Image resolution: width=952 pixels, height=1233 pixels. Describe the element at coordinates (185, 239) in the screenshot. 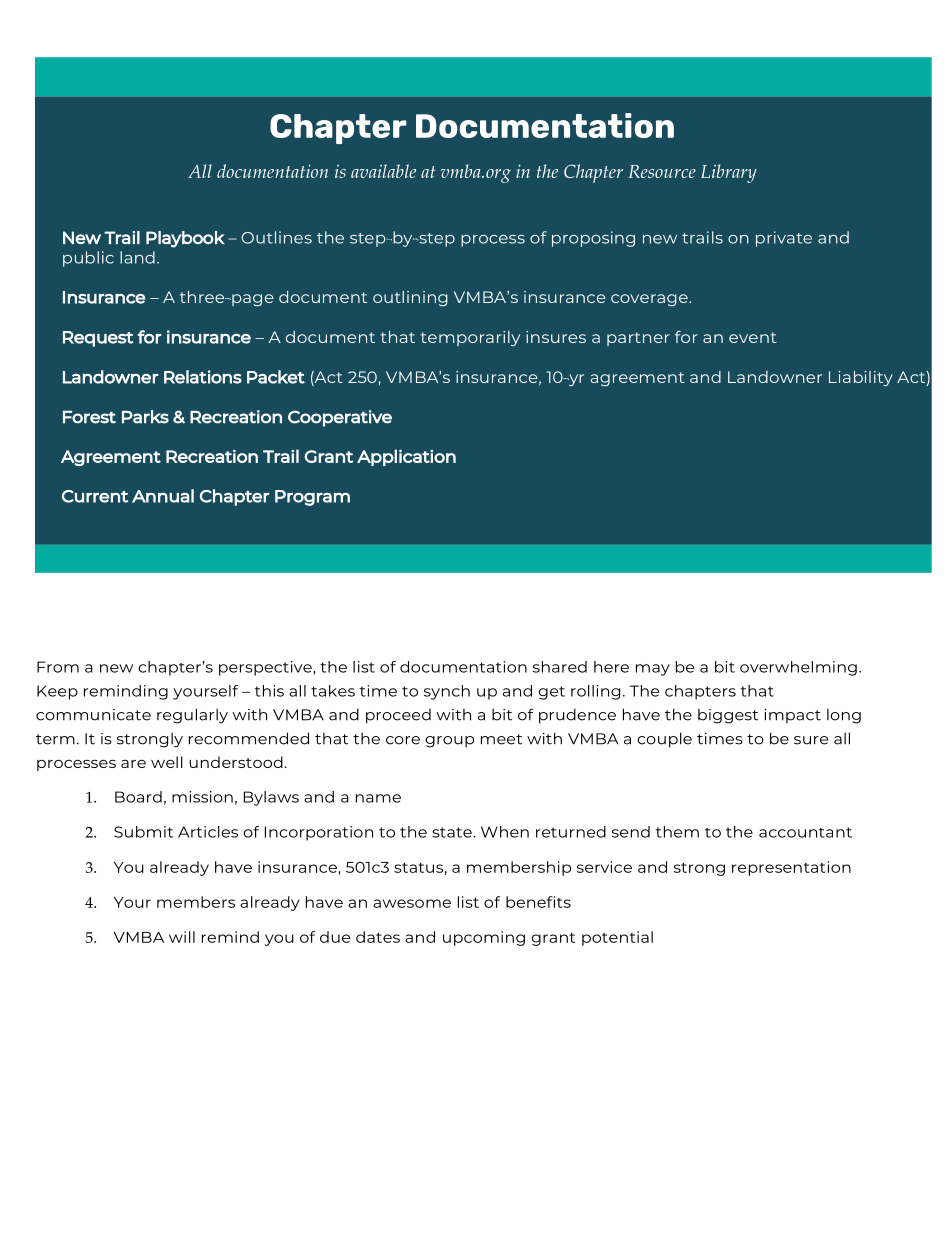

I see `Playbook` at that location.
